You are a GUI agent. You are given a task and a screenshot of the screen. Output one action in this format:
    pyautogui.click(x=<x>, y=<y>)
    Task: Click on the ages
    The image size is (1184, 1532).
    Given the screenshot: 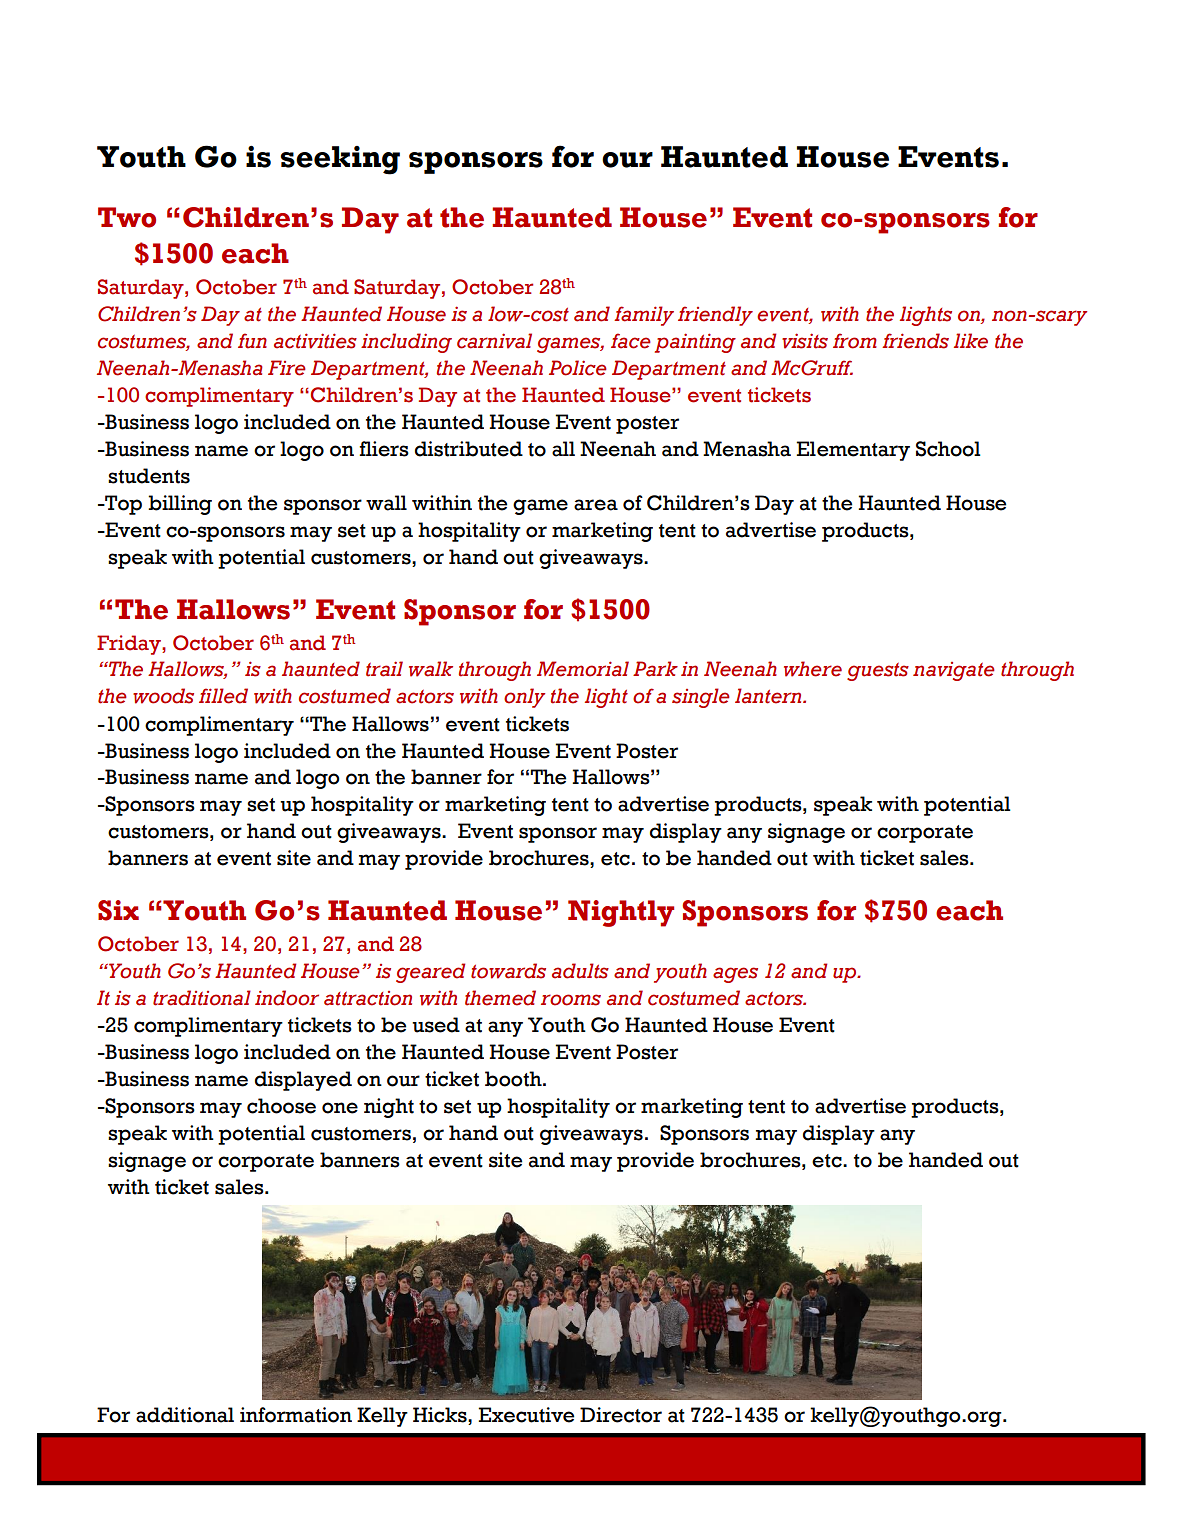 What is the action you would take?
    pyautogui.click(x=735, y=975)
